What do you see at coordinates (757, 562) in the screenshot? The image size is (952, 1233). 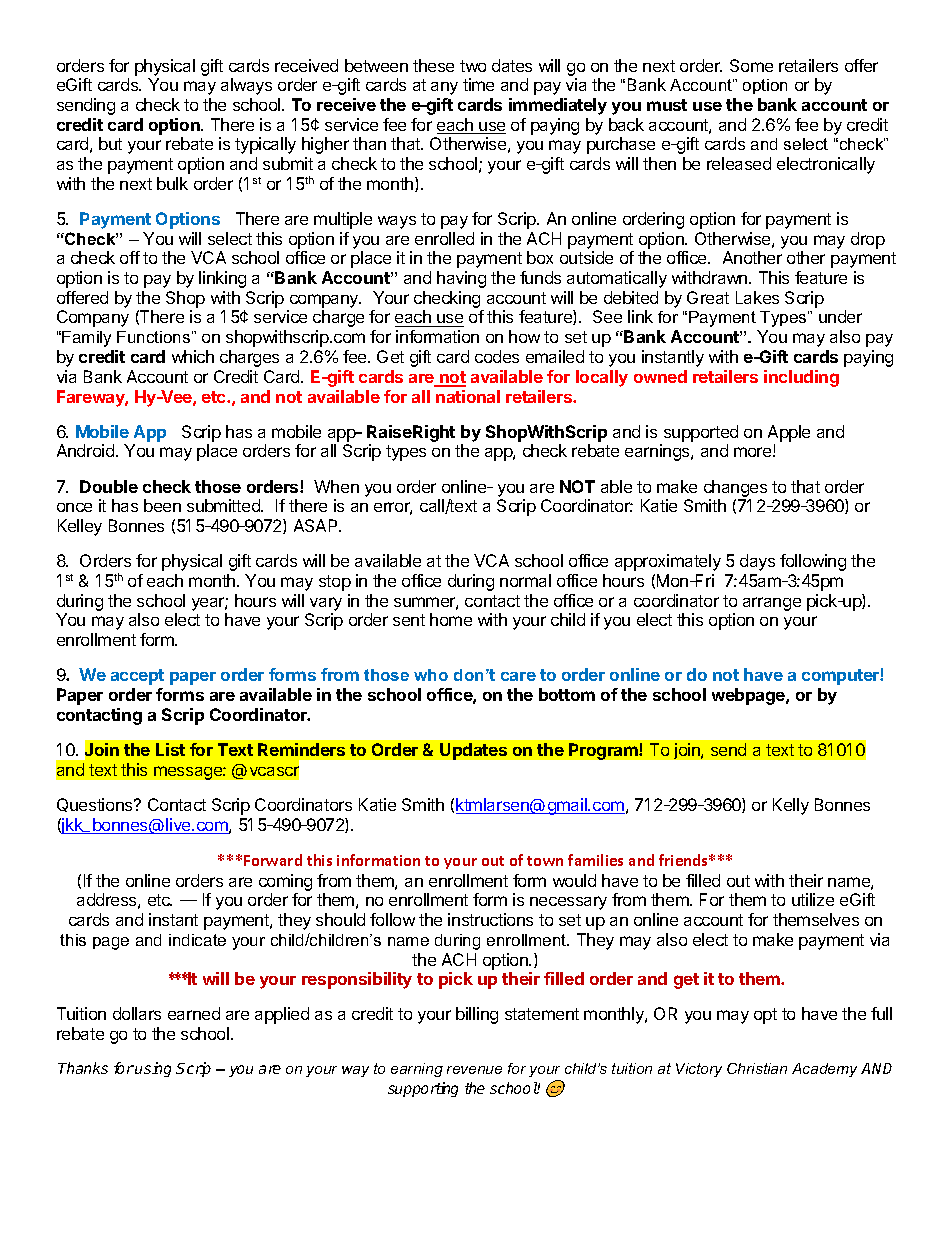 I see `days` at bounding box center [757, 562].
